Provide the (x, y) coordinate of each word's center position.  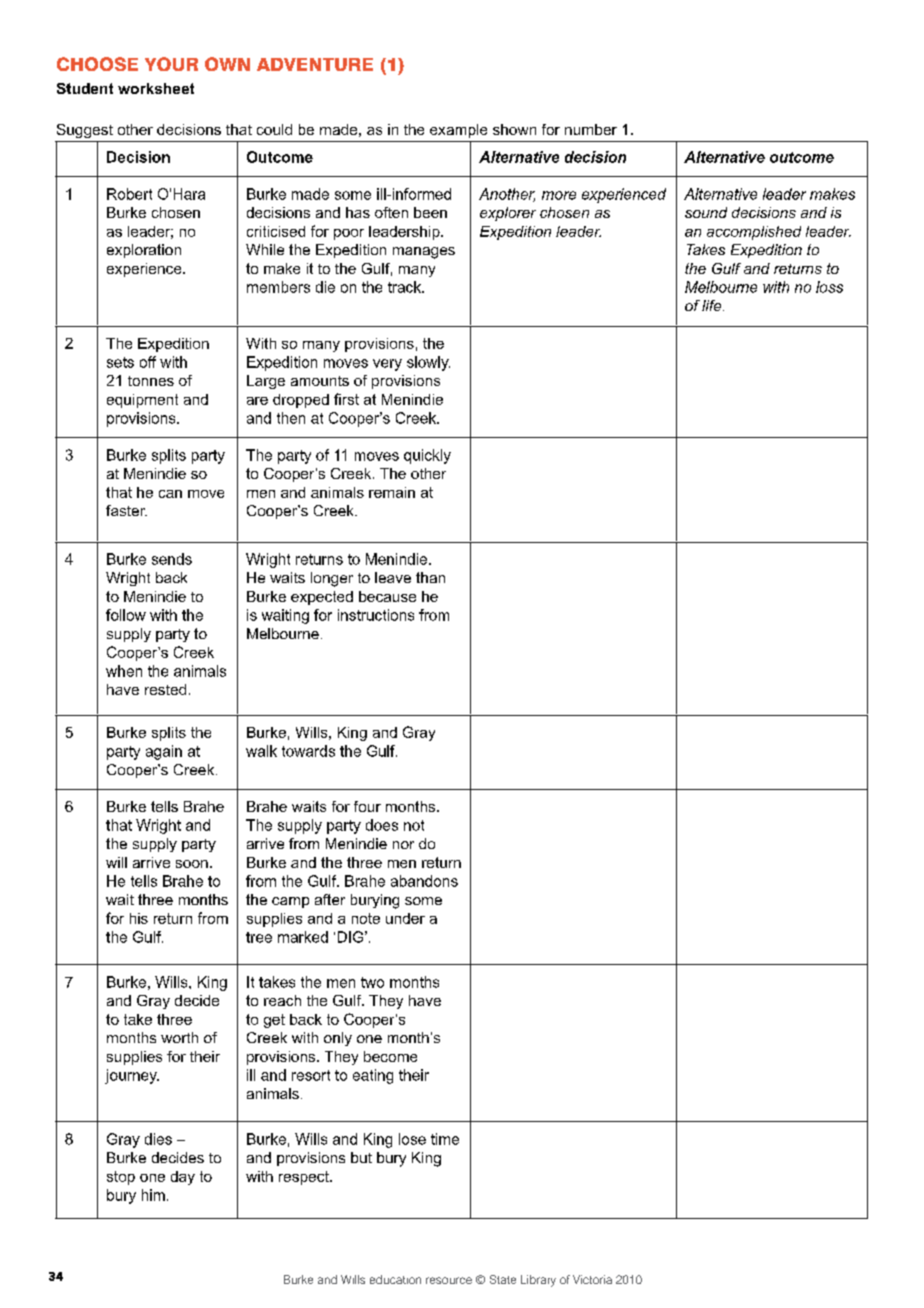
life (713, 305)
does (382, 825)
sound (706, 212)
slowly (428, 363)
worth (179, 1037)
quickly (427, 456)
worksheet (156, 88)
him (153, 1195)
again (164, 752)
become (390, 1056)
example (458, 131)
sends (172, 559)
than (430, 577)
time (445, 1139)
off (148, 362)
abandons (424, 881)
